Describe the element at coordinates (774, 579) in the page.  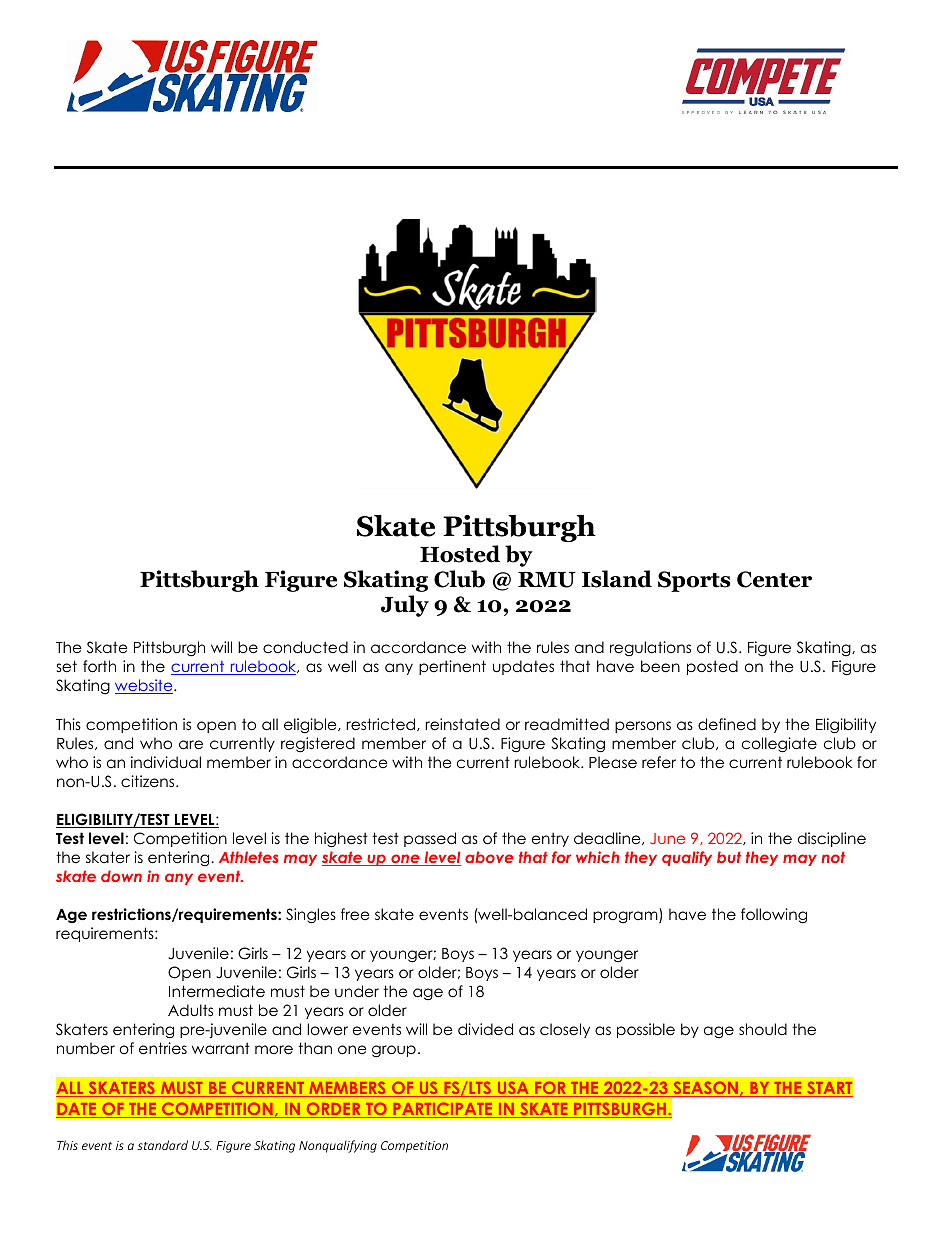
I see `Center` at that location.
